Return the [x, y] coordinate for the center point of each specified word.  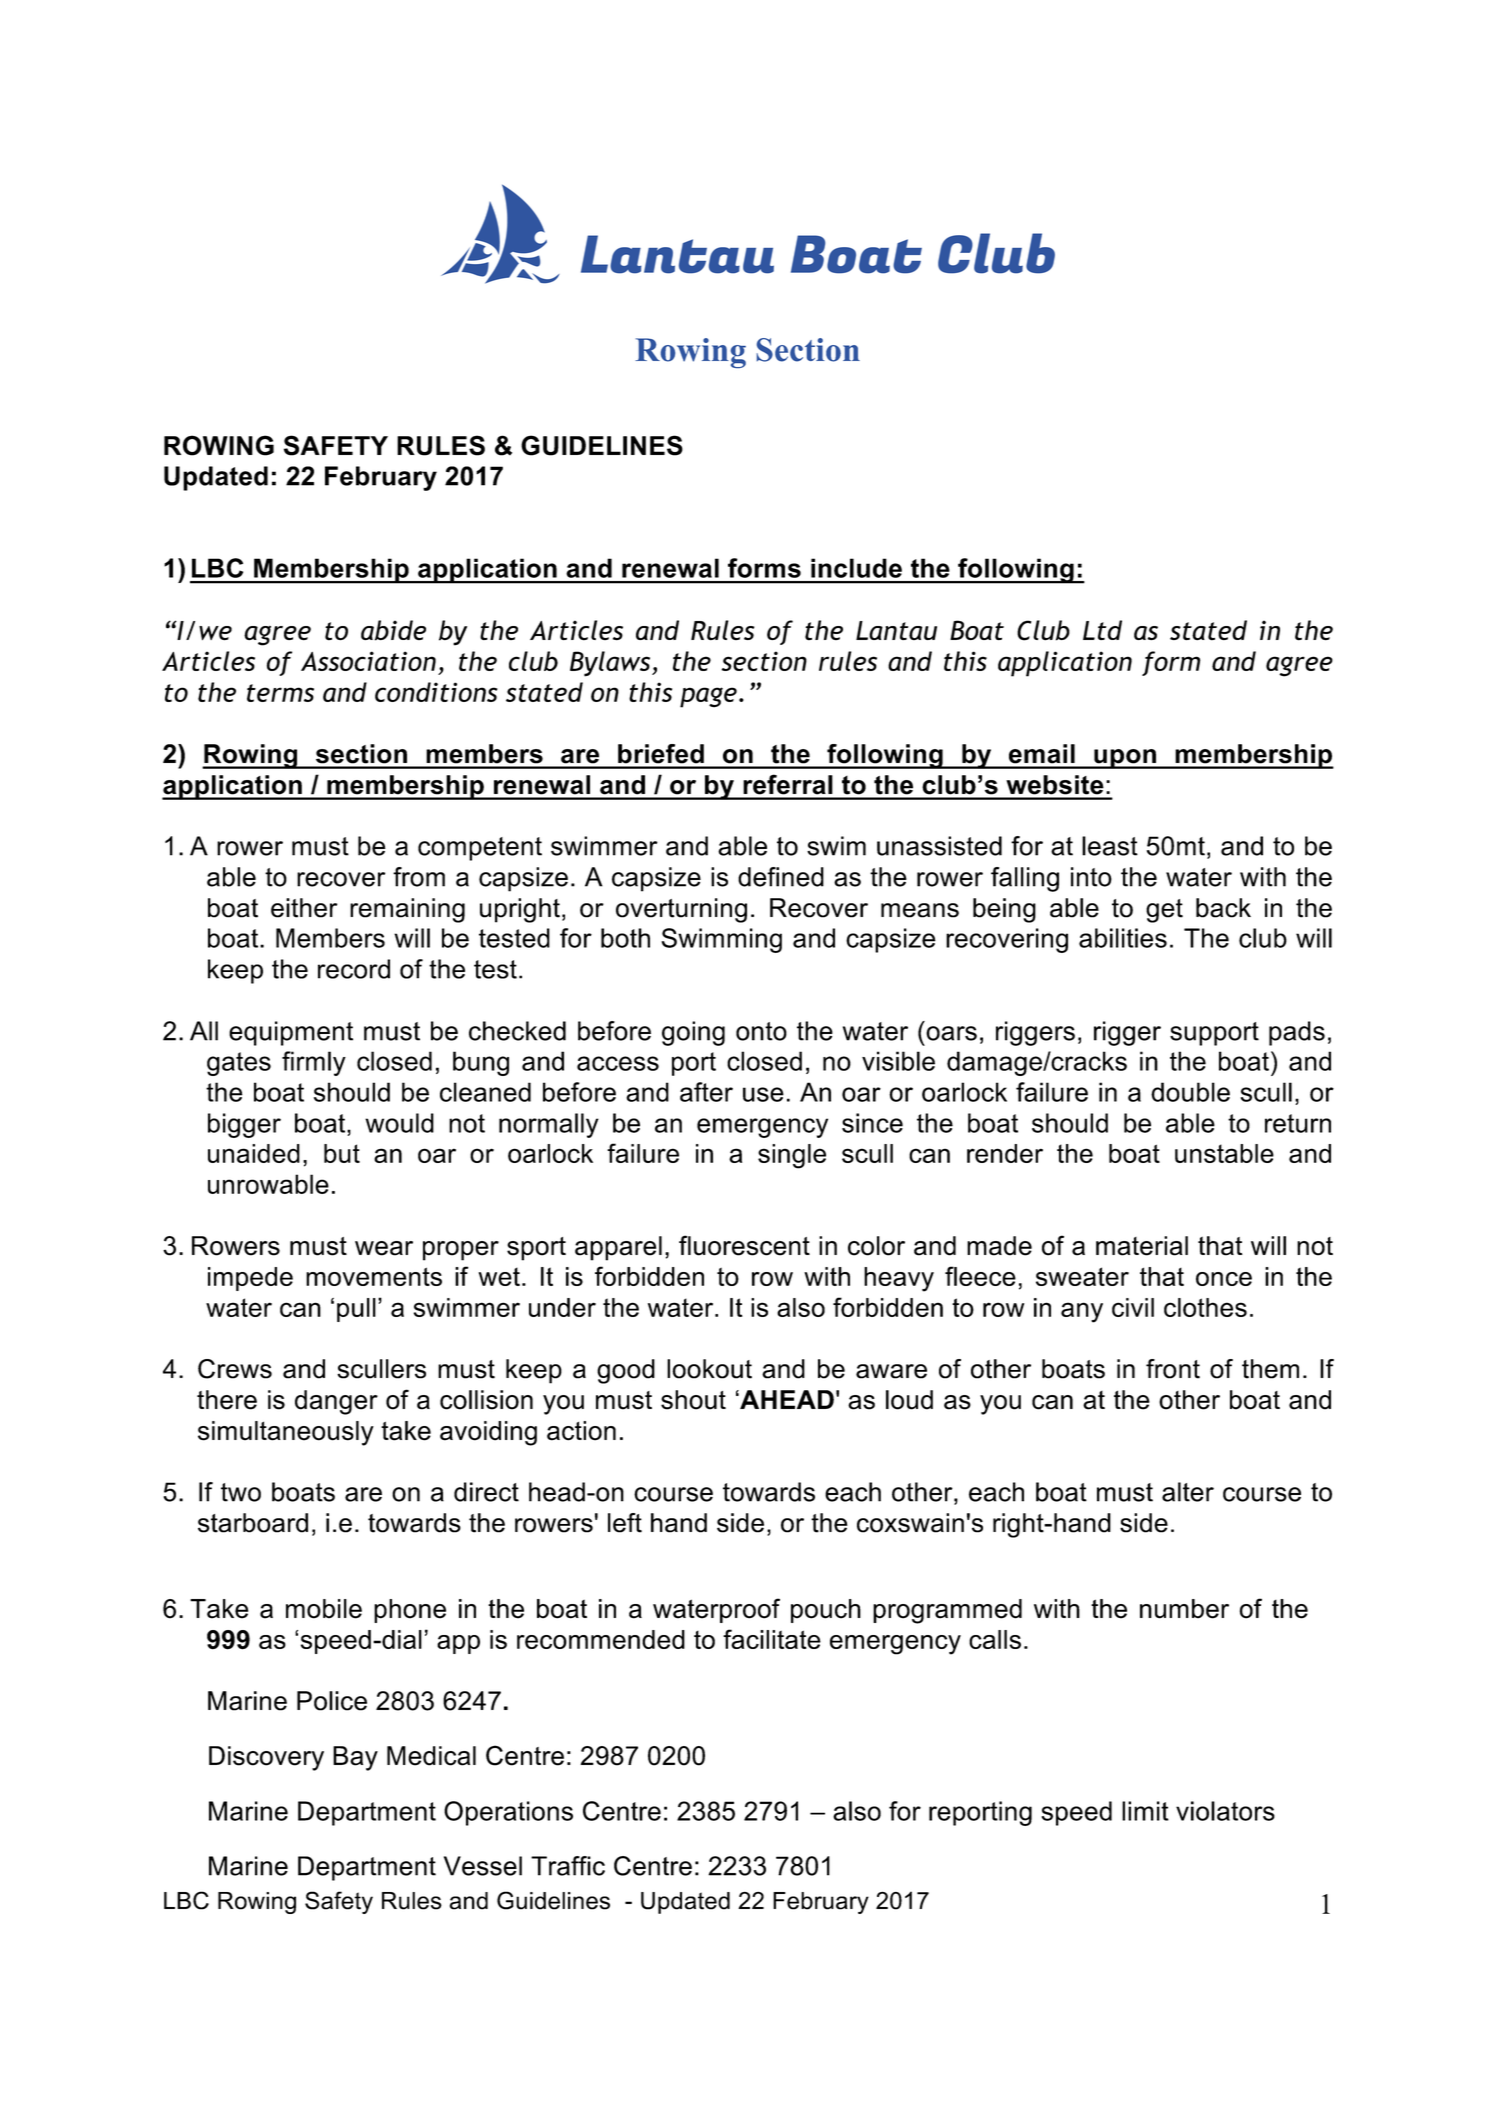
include [856, 568]
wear [384, 1248]
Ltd [1102, 630]
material [1142, 1246]
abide [393, 630]
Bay [355, 1758]
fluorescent [744, 1245]
